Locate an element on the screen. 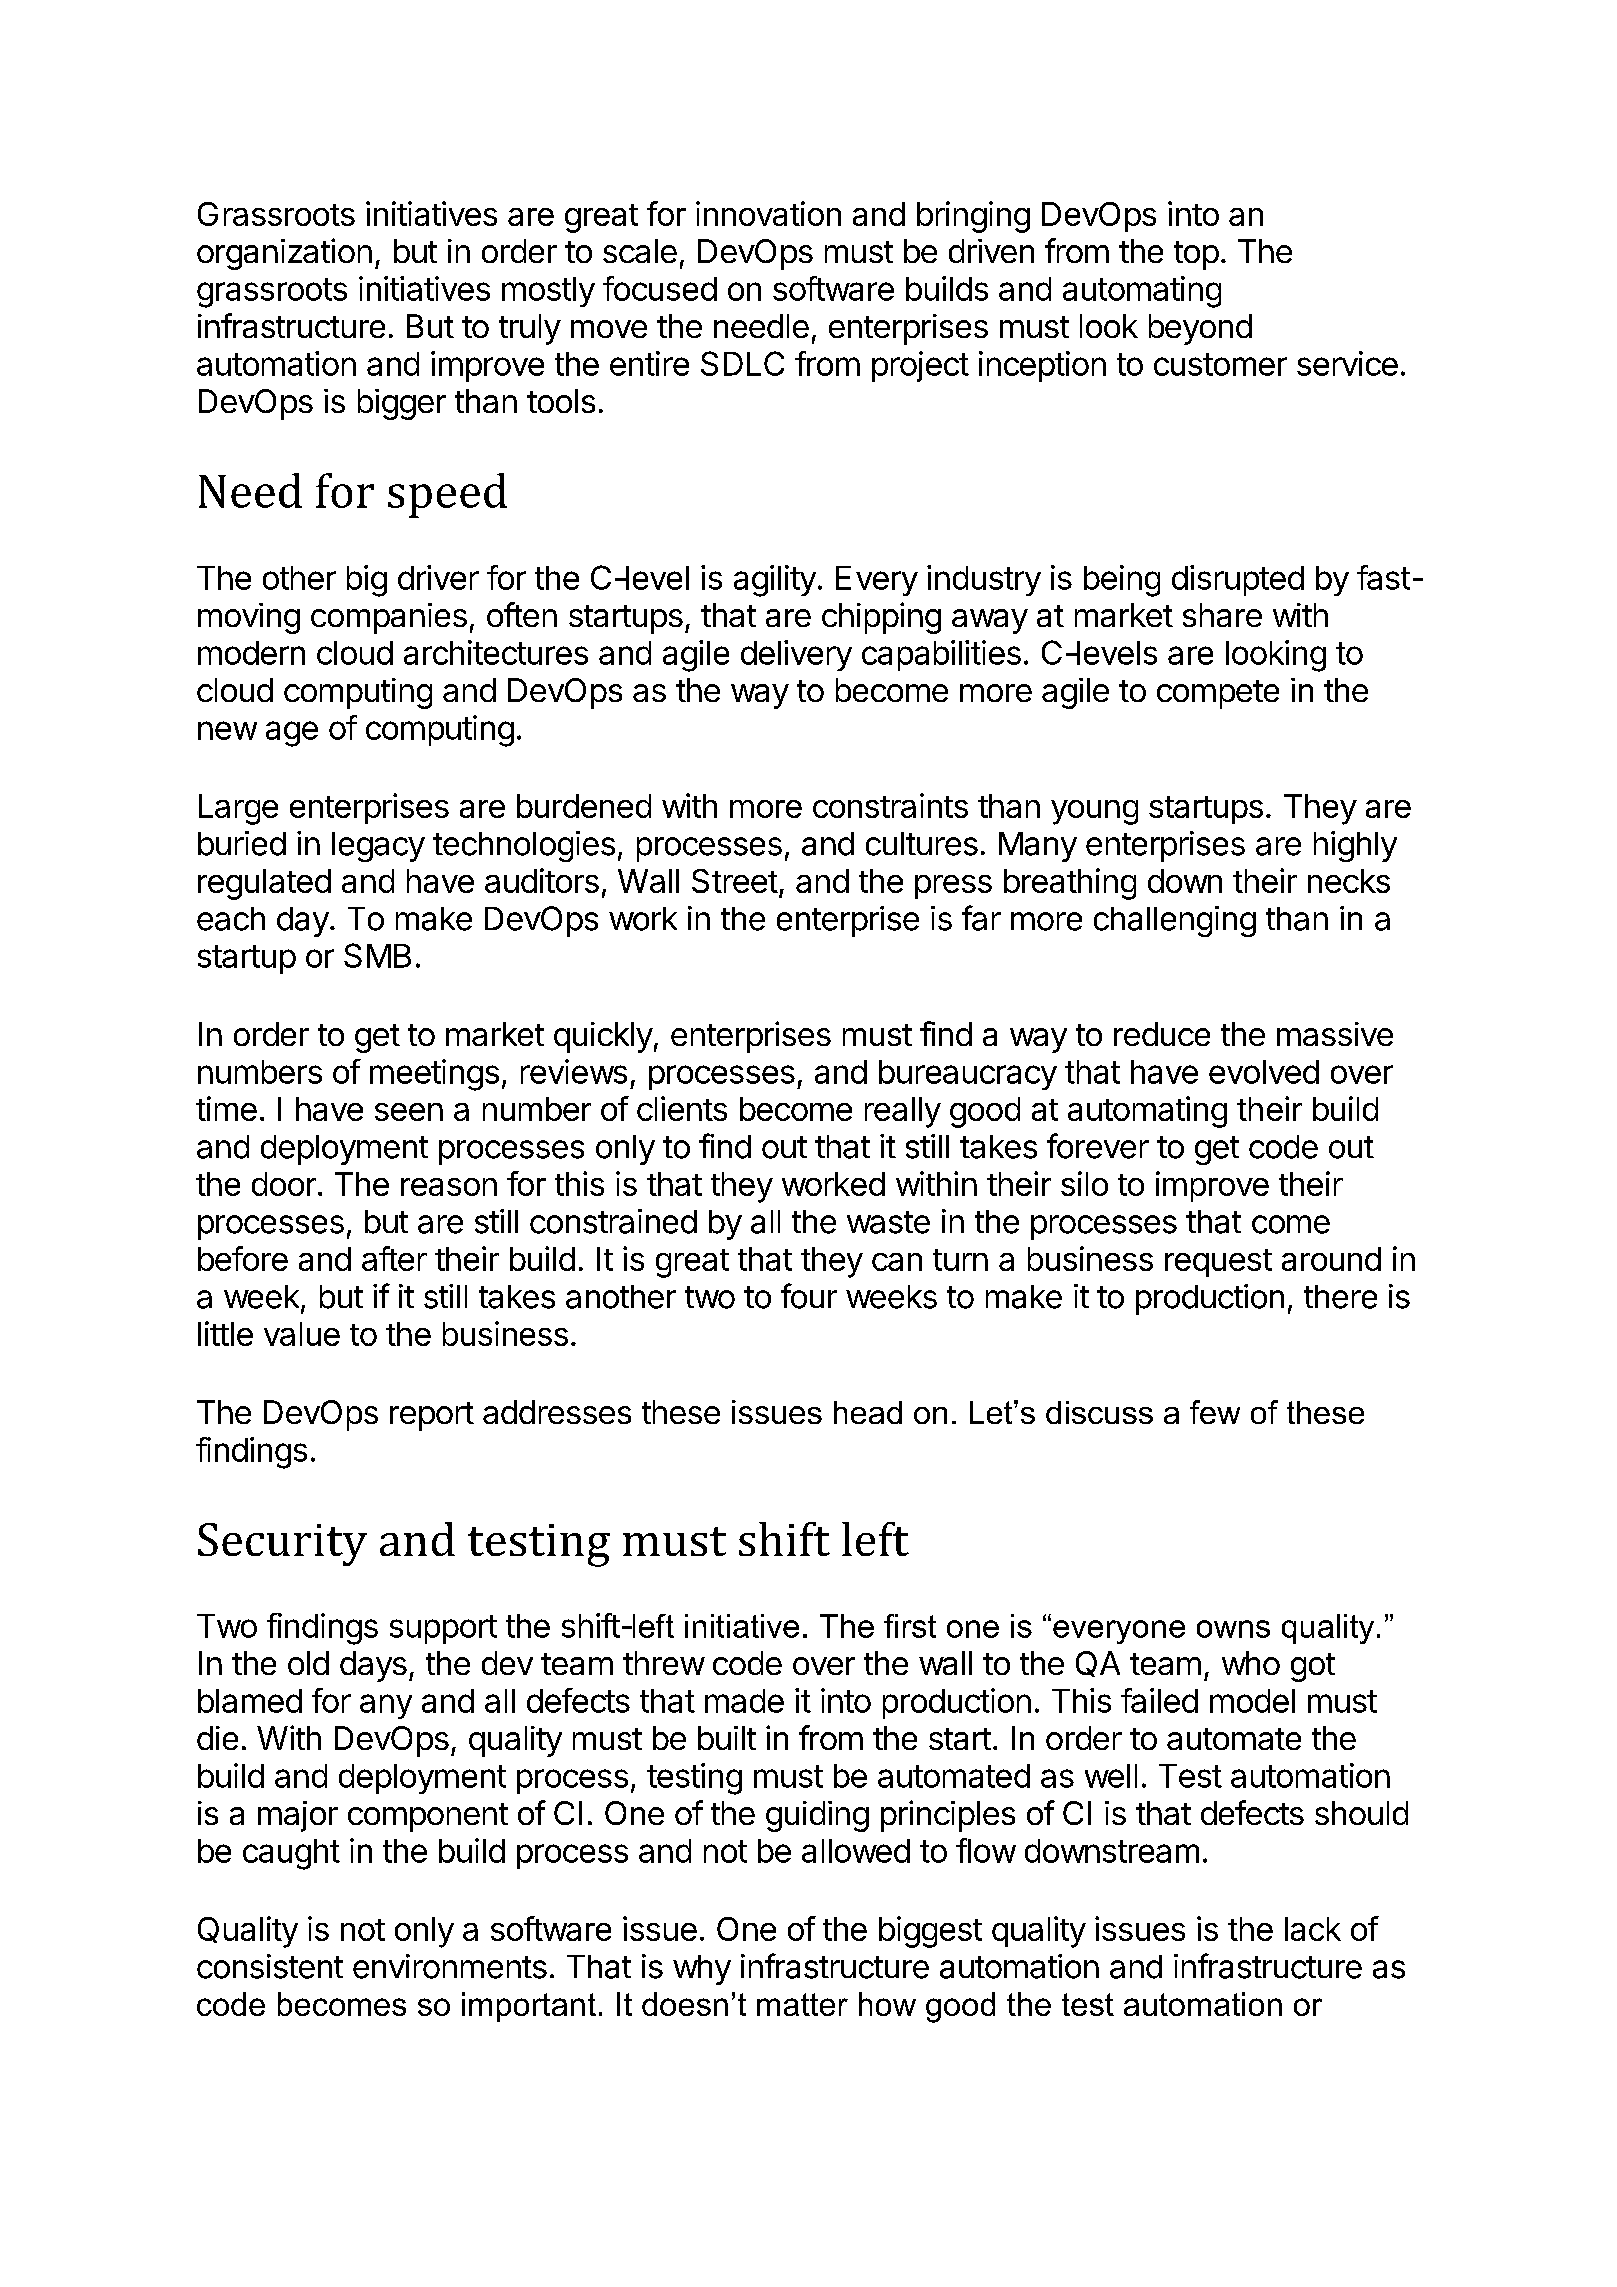  evolved is located at coordinates (1264, 1072).
